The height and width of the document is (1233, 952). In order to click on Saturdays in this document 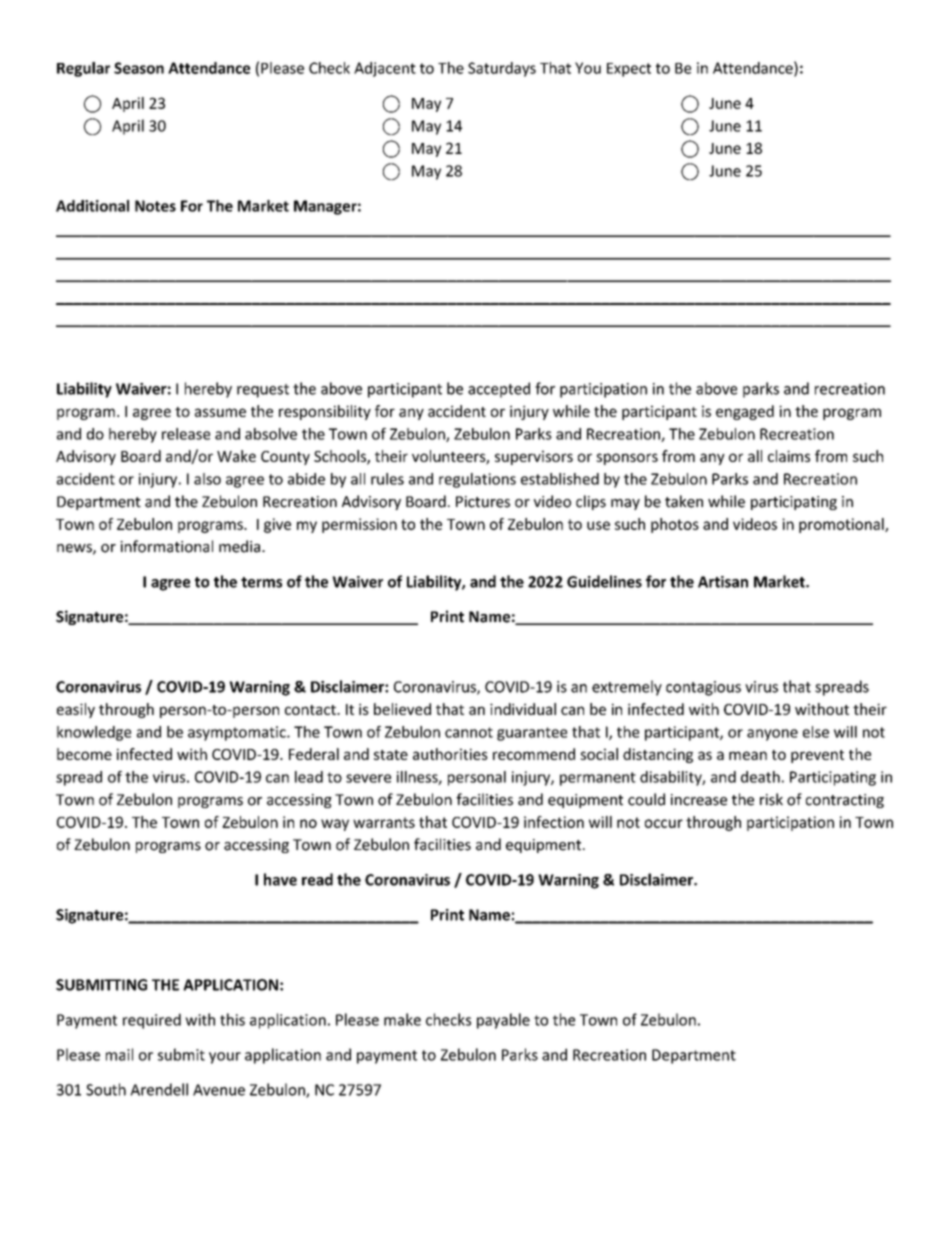, I will do `click(502, 69)`.
